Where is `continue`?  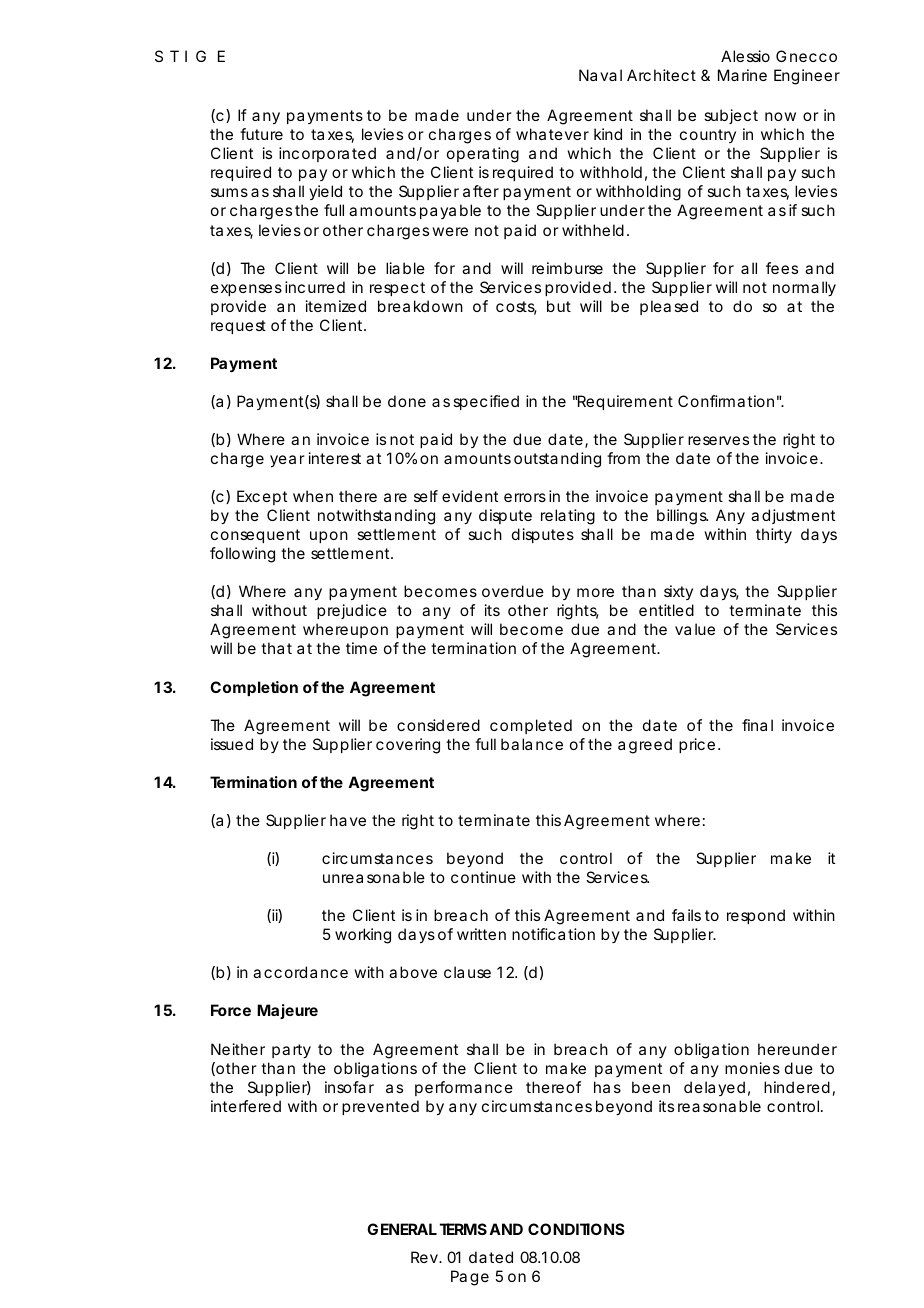
continue is located at coordinates (483, 877).
